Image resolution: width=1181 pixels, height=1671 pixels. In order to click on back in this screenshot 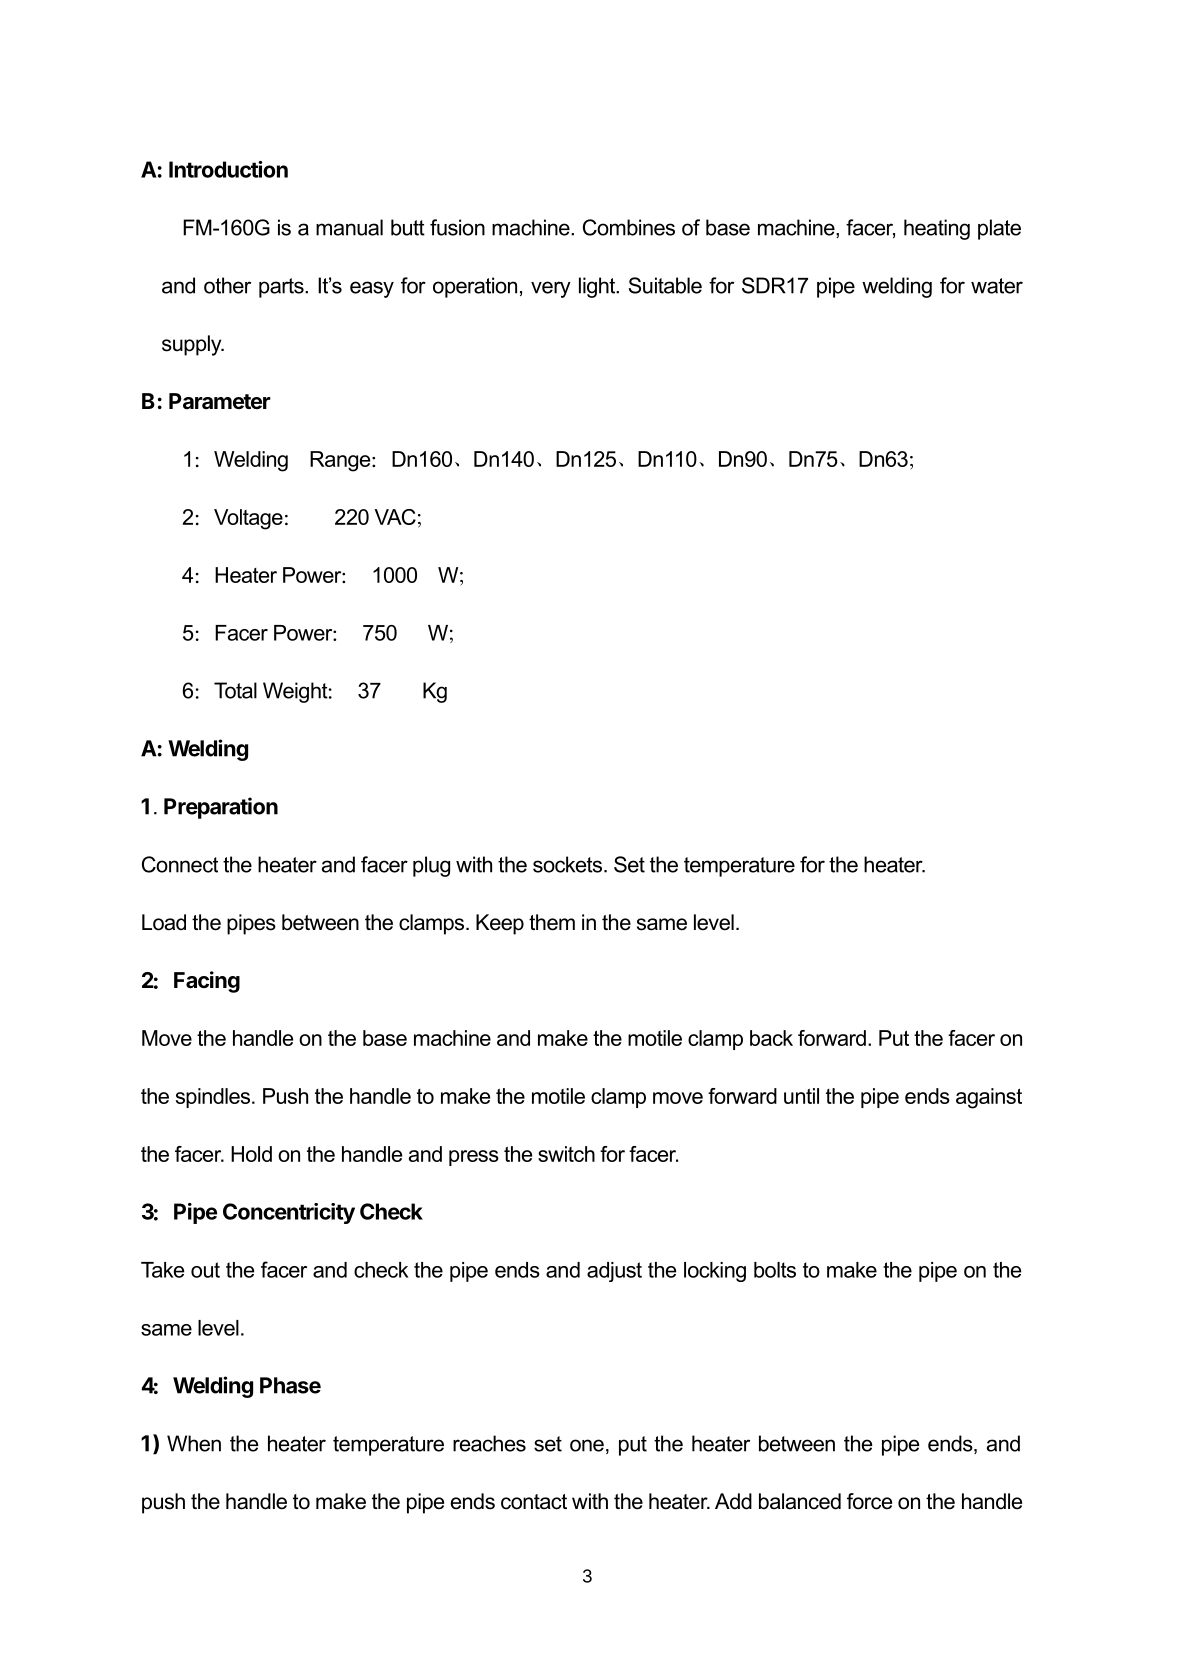, I will do `click(771, 1038)`.
